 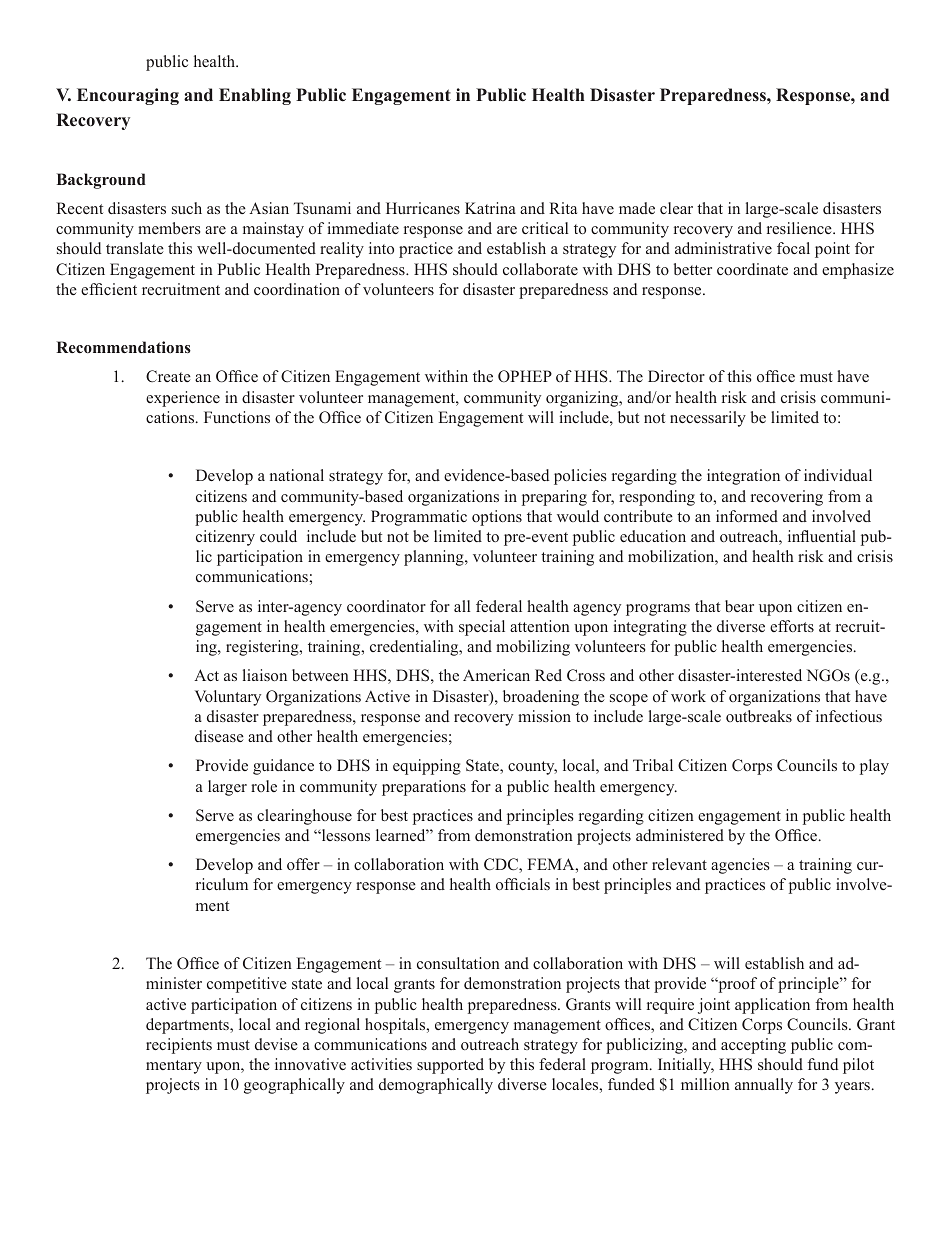 I want to click on recipients, so click(x=179, y=1046).
